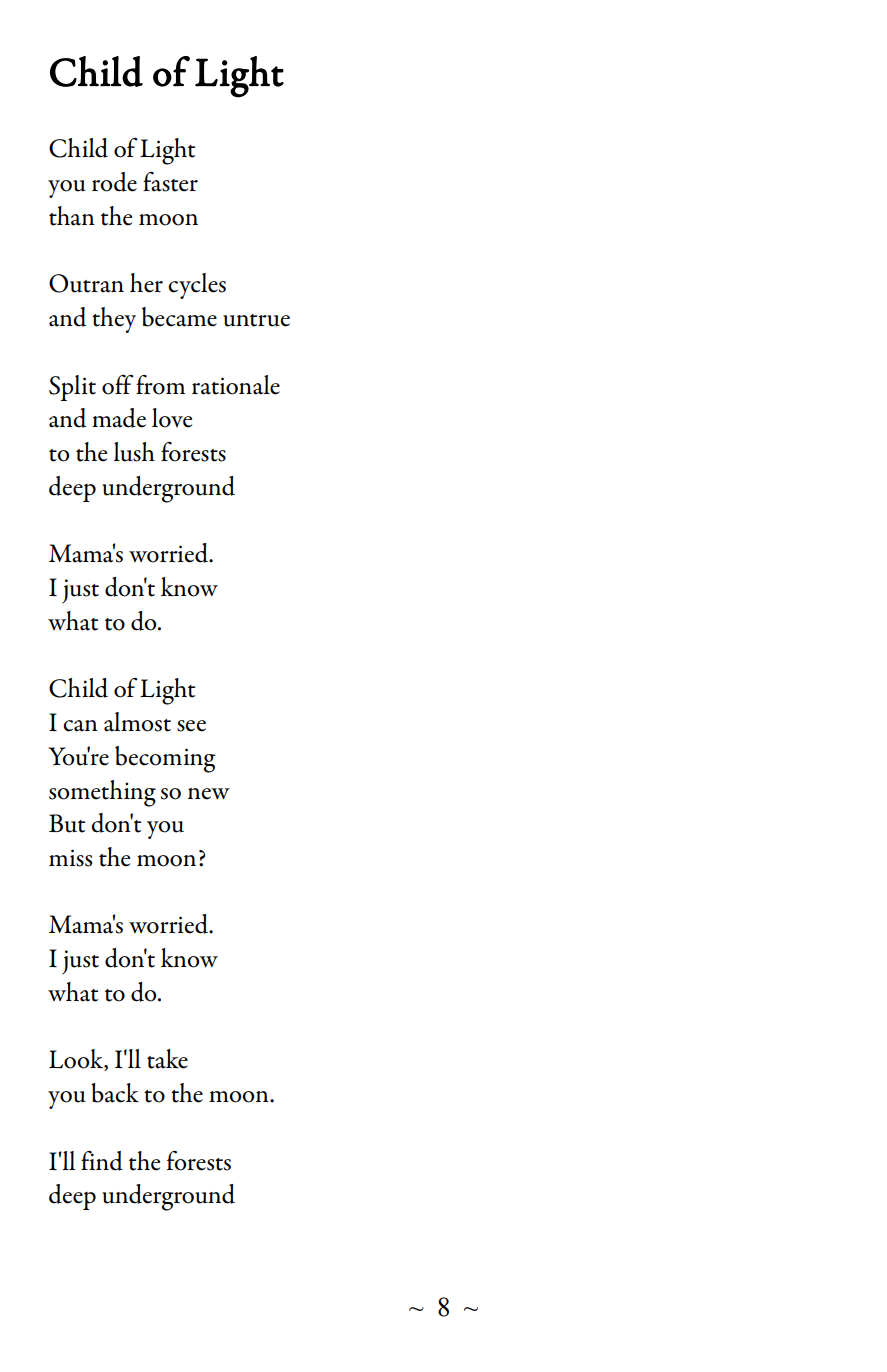  I want to click on can, so click(80, 726).
